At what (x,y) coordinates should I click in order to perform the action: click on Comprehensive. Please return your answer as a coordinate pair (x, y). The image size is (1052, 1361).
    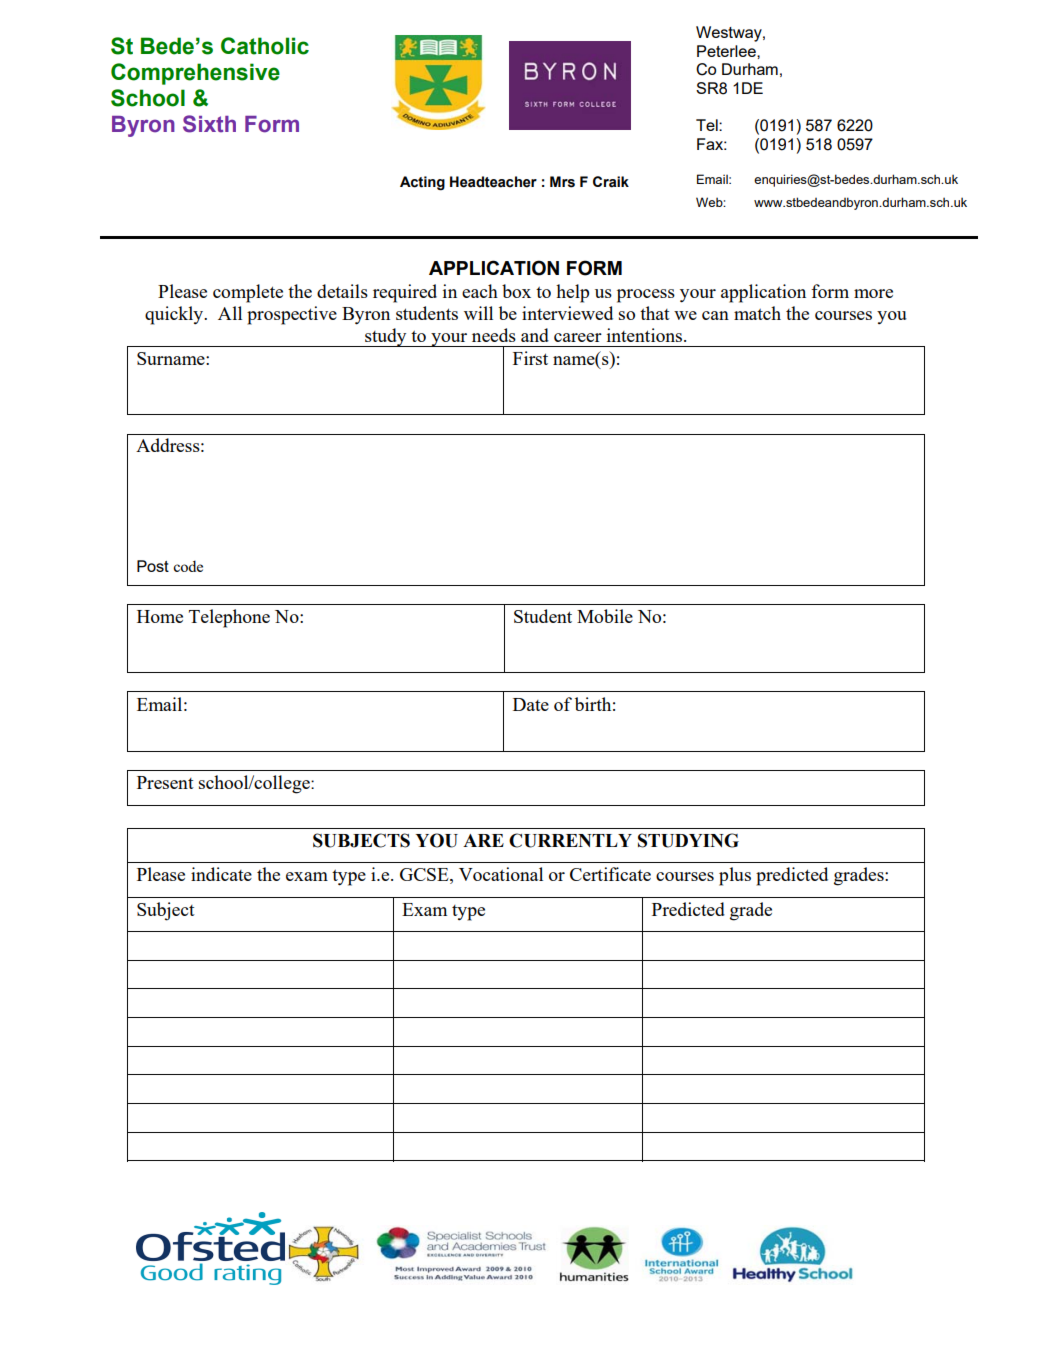
    Looking at the image, I should click on (195, 74).
